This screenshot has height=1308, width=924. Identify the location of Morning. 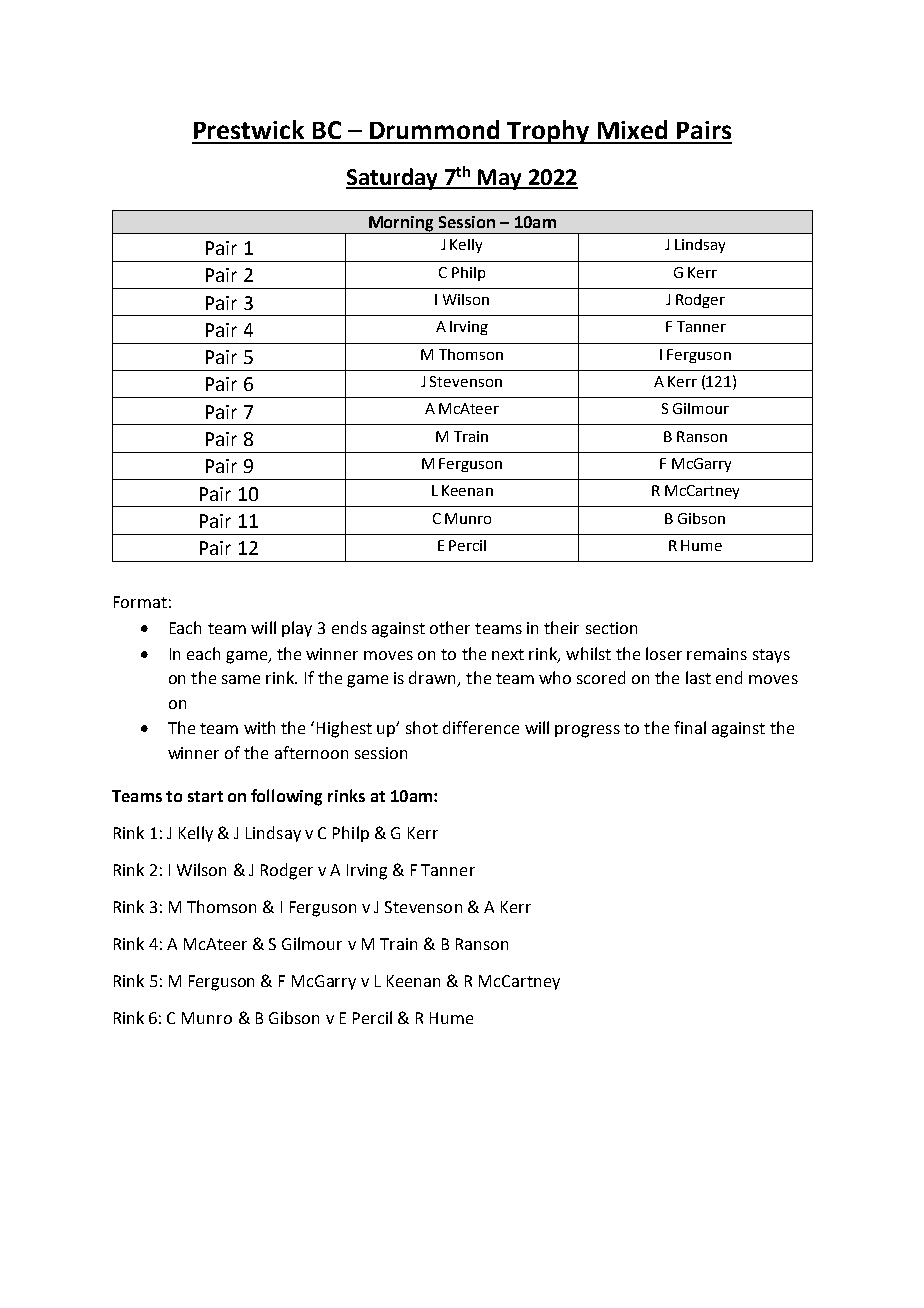
(401, 225).
